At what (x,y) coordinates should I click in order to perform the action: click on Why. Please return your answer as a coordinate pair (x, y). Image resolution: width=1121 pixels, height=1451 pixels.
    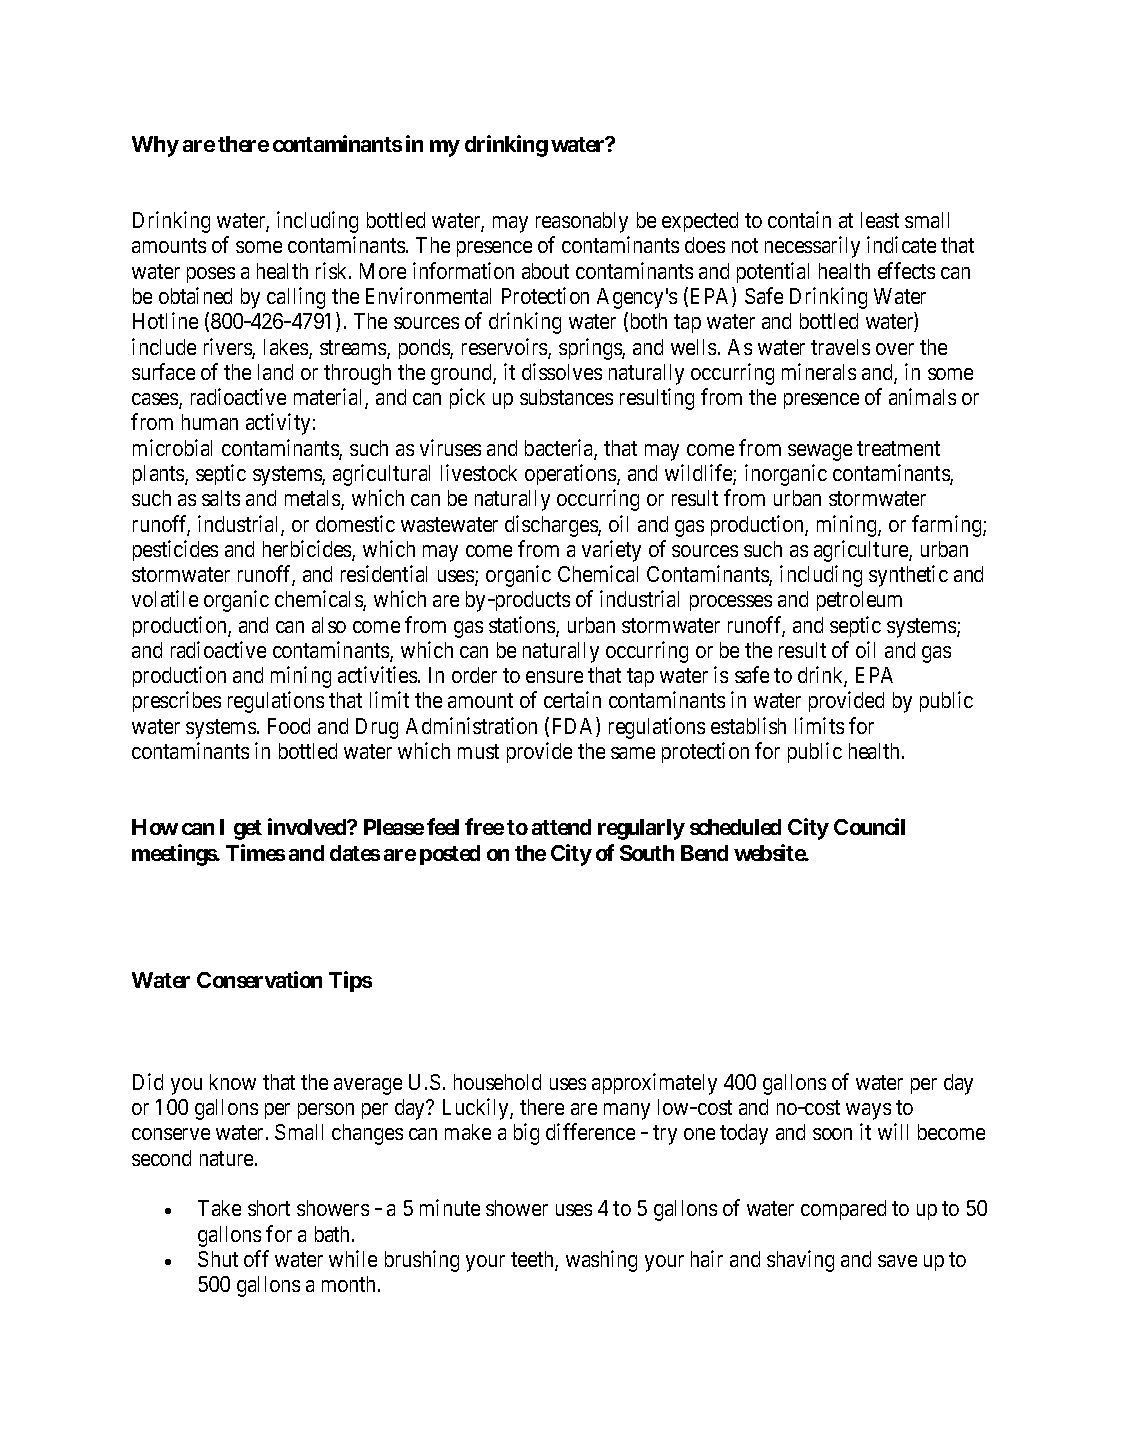
    Looking at the image, I should click on (155, 146).
